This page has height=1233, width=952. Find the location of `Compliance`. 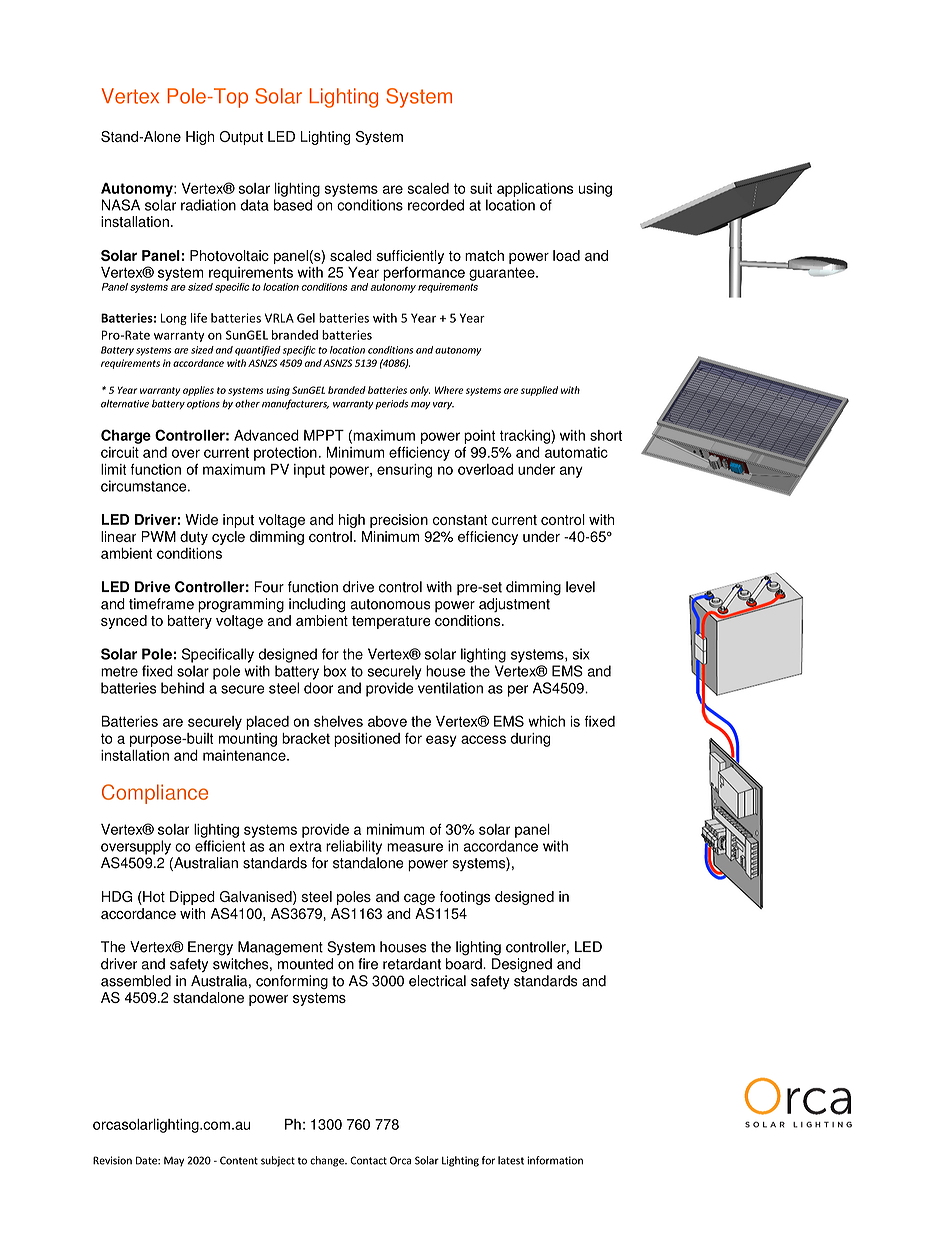

Compliance is located at coordinates (155, 794).
